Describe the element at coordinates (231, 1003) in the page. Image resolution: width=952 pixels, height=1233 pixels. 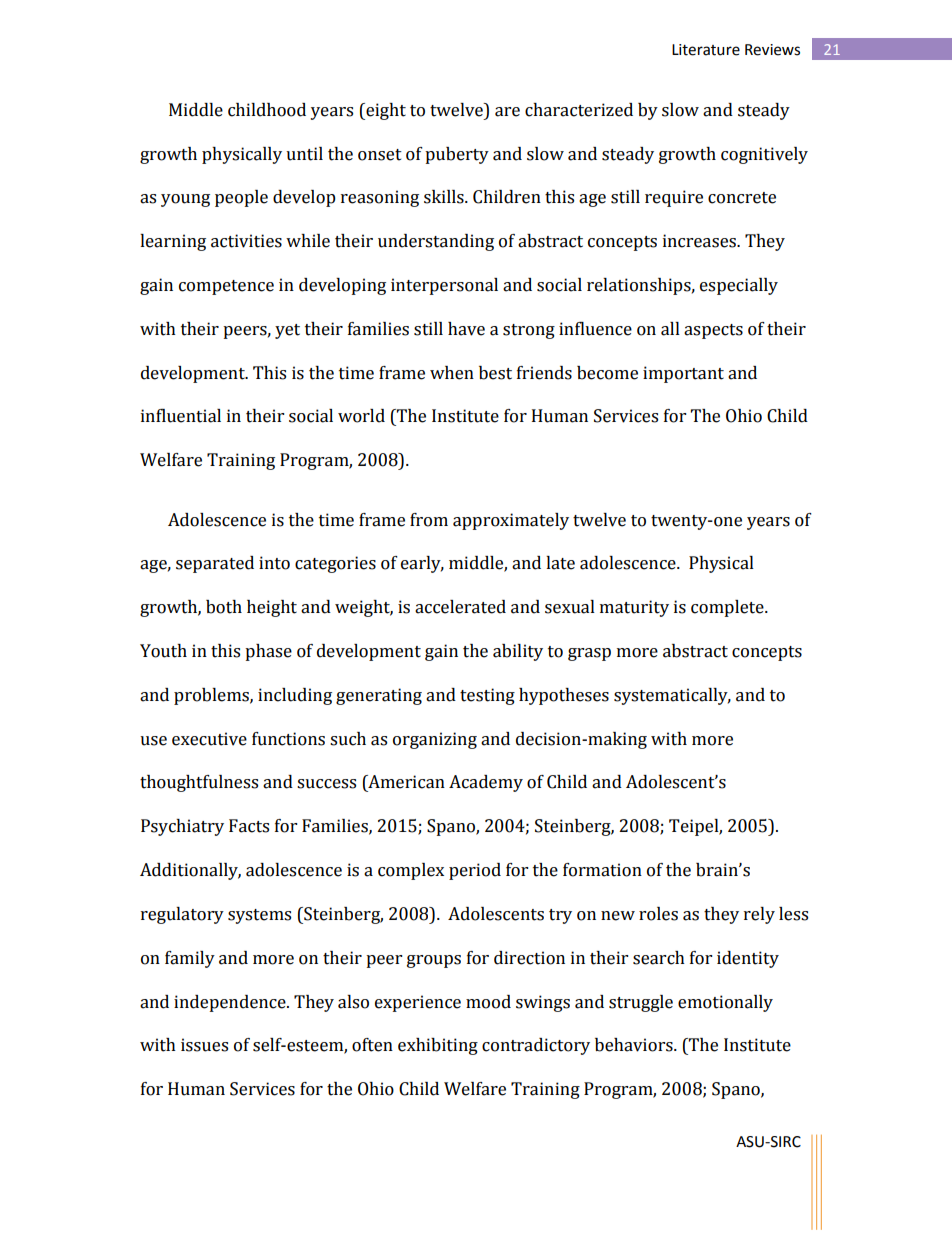
I see `independence` at that location.
